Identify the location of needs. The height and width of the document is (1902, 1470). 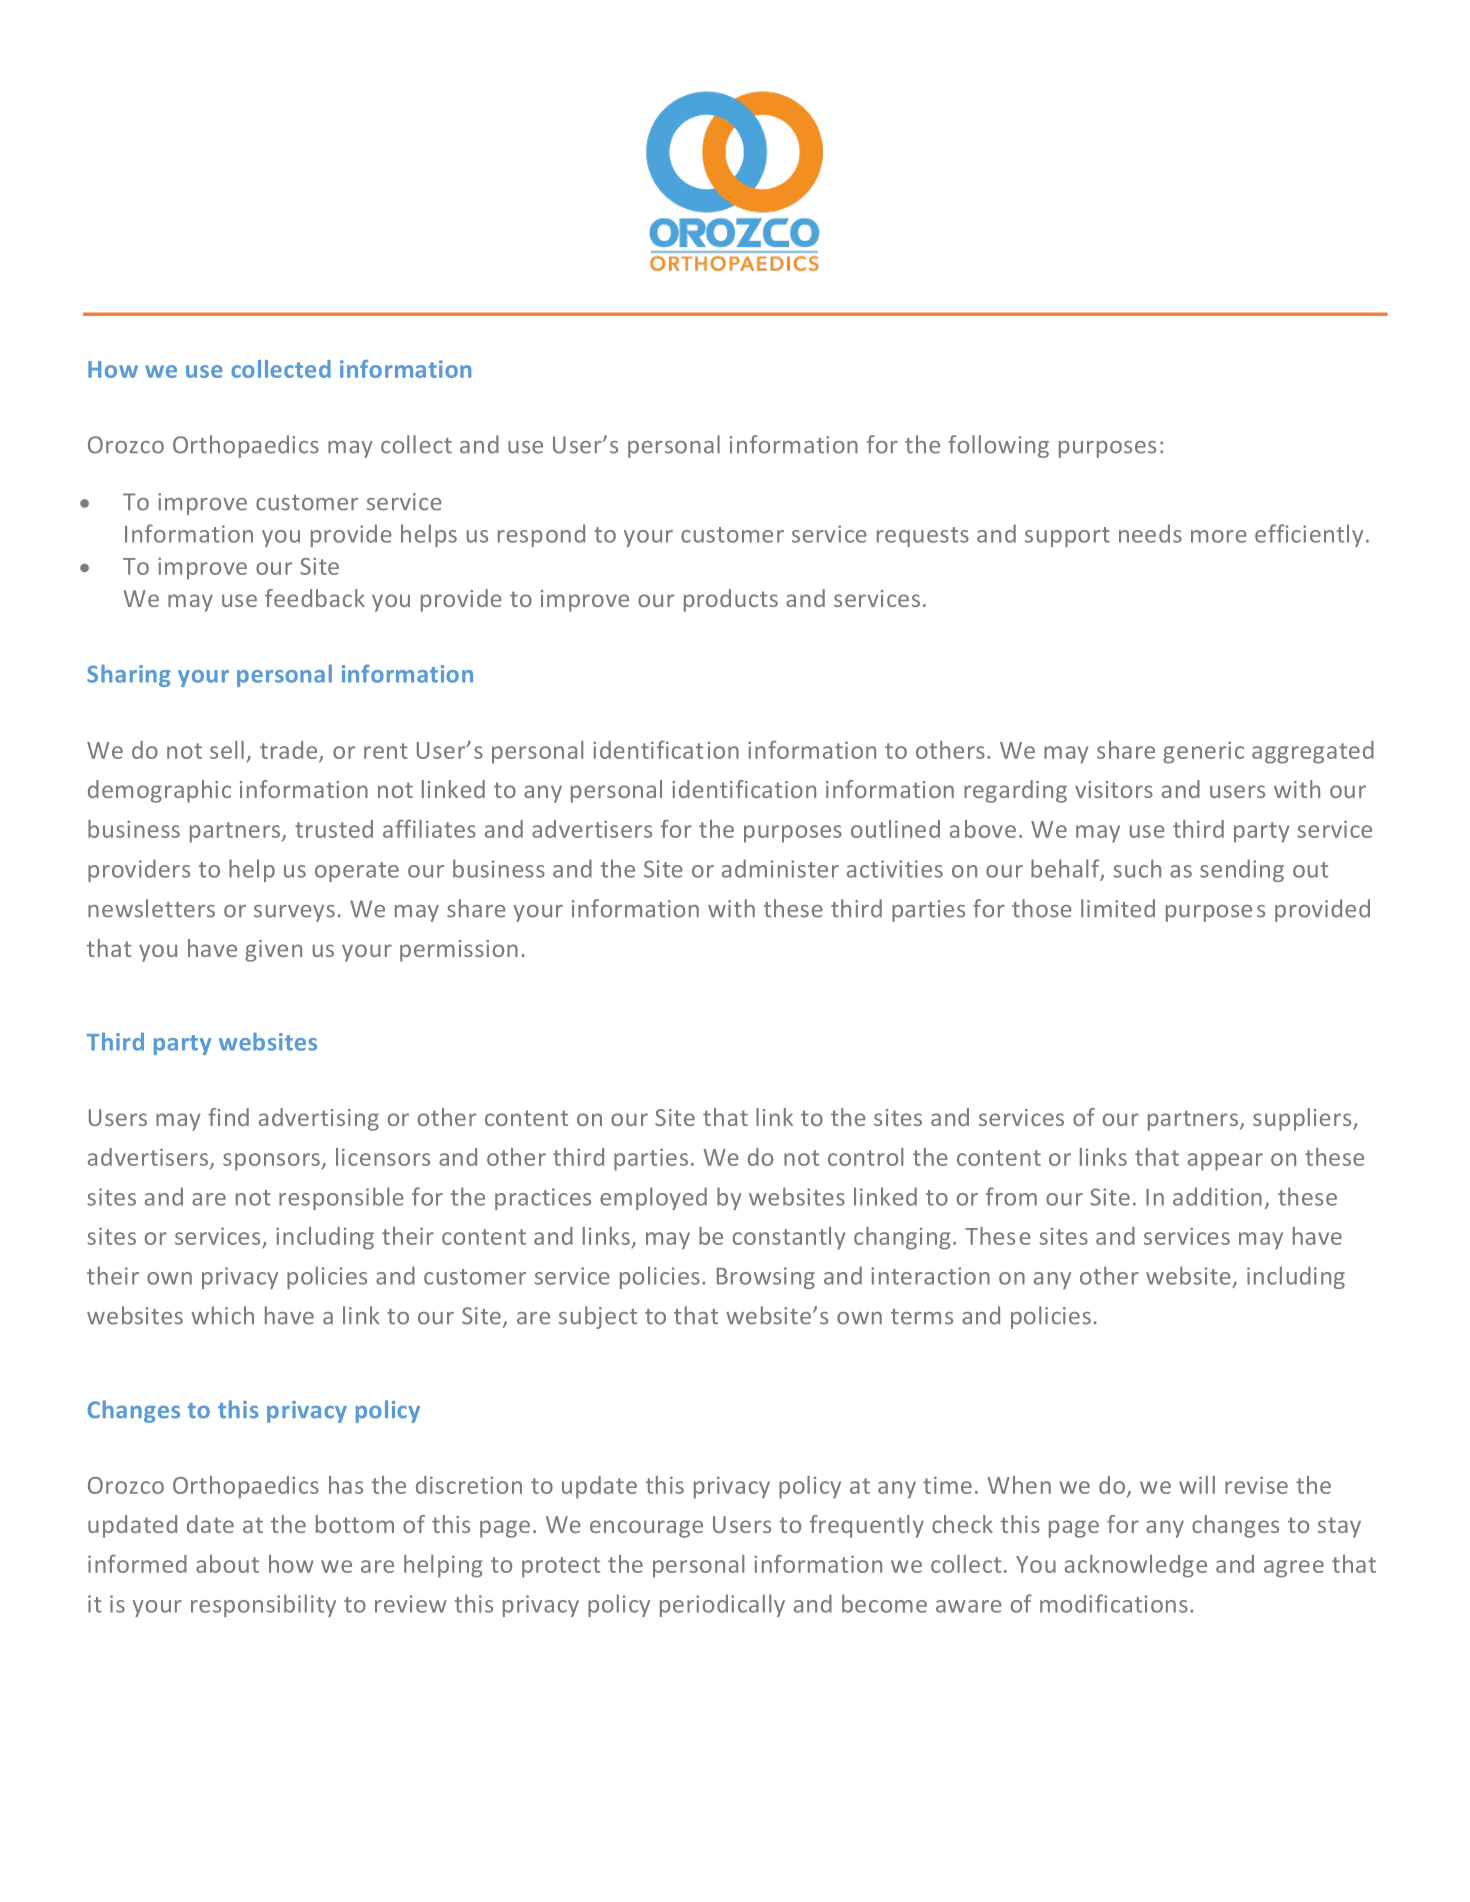
(1150, 533).
